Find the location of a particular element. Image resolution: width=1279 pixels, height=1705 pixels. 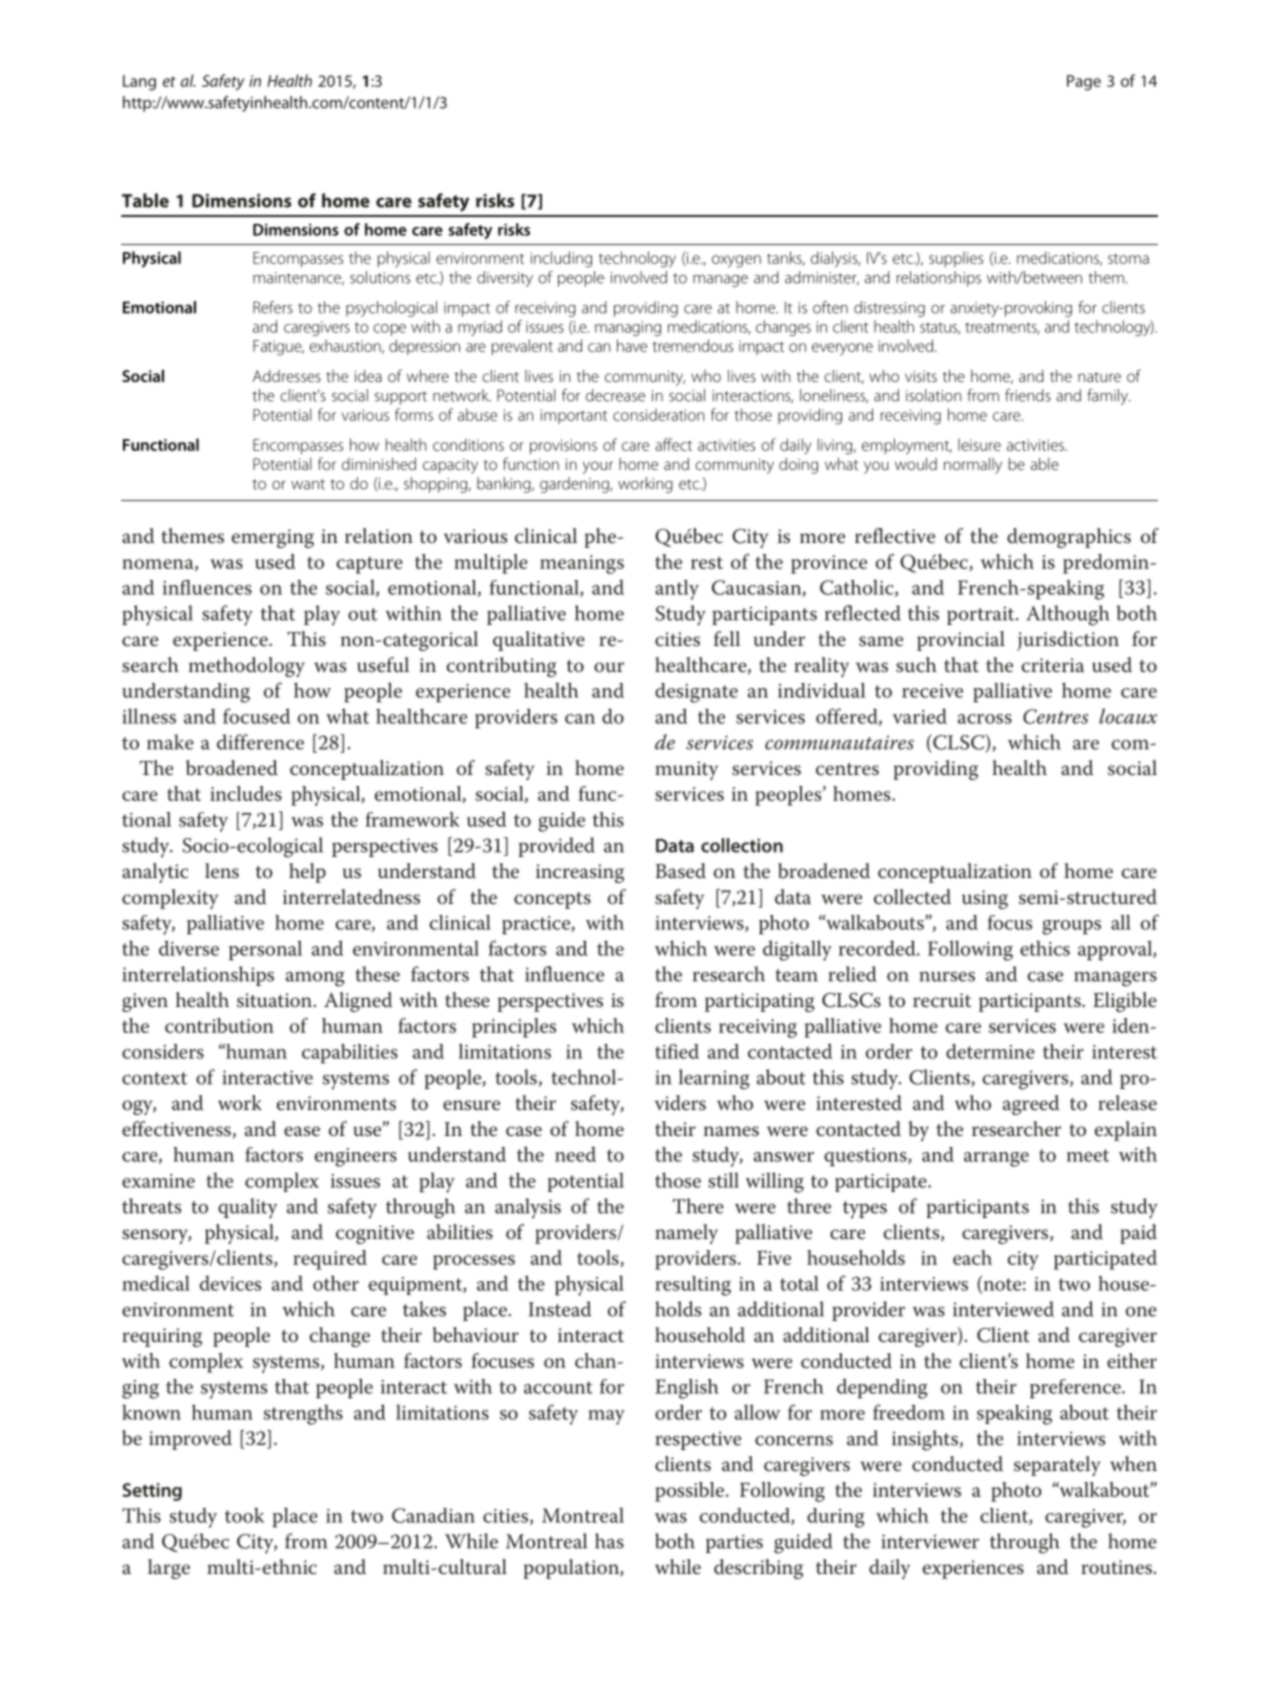

separately is located at coordinates (1057, 1466).
